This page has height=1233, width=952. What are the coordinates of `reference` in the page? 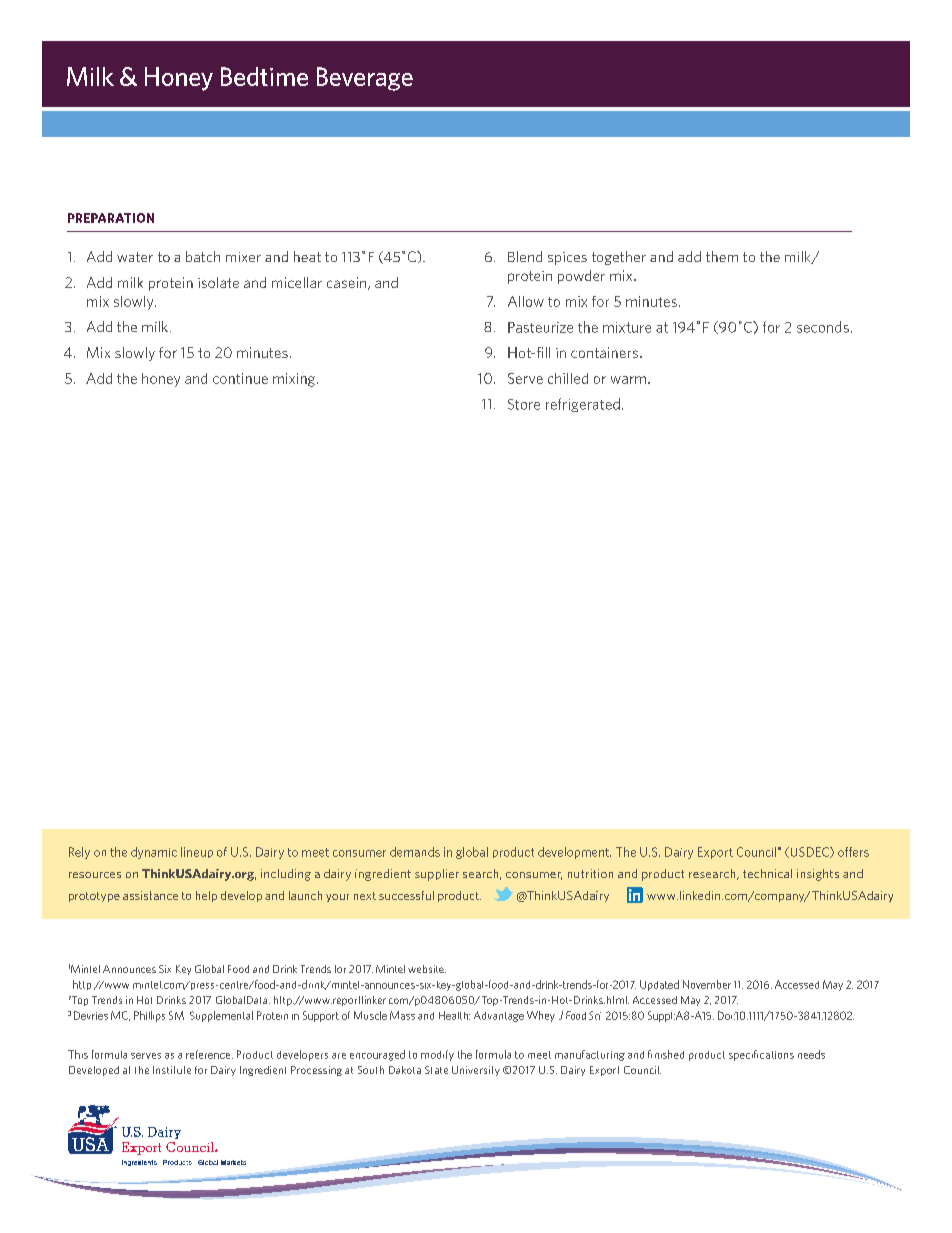 It's located at (209, 1054).
